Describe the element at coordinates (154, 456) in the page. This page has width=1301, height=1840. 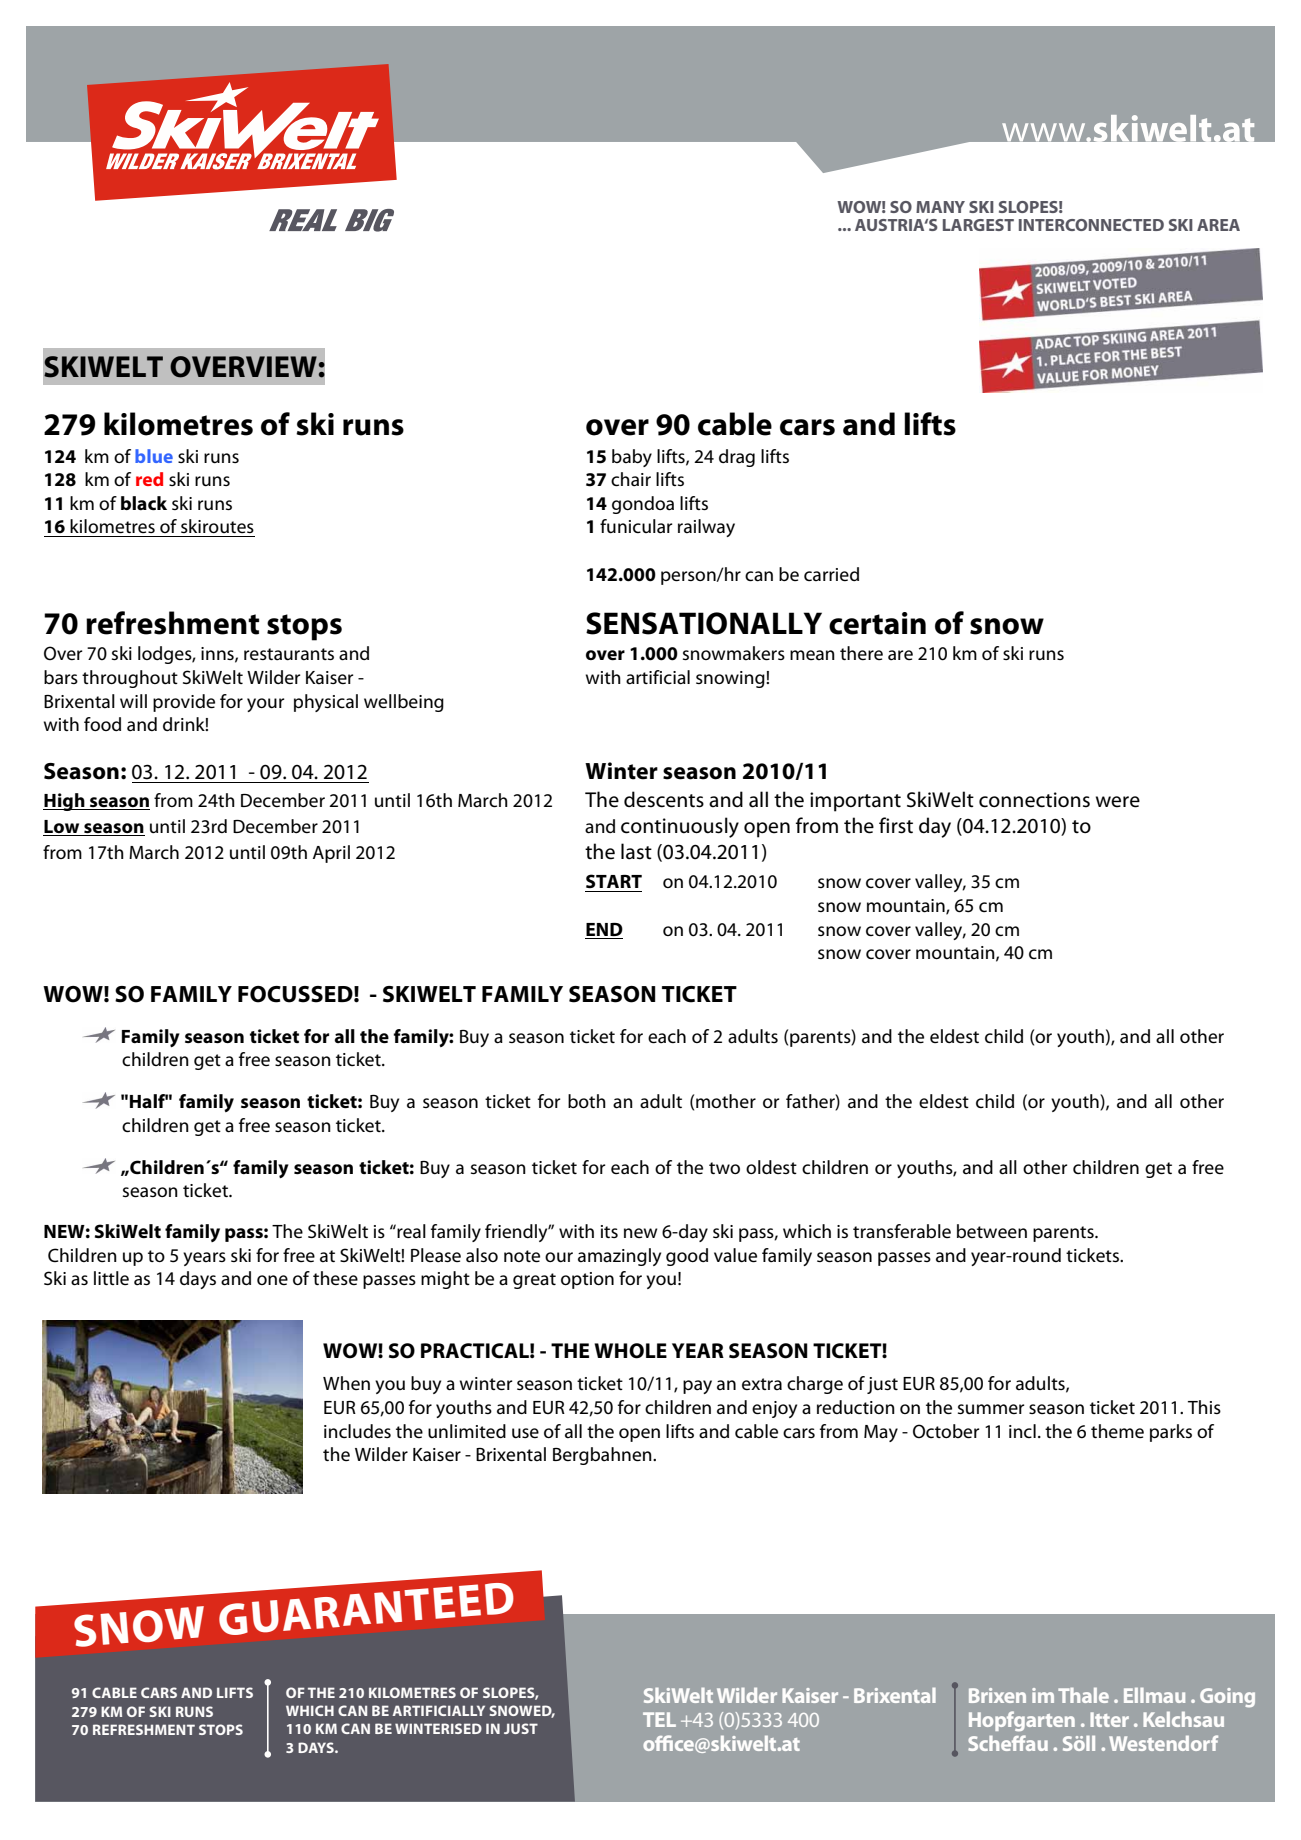
I see `blue` at that location.
